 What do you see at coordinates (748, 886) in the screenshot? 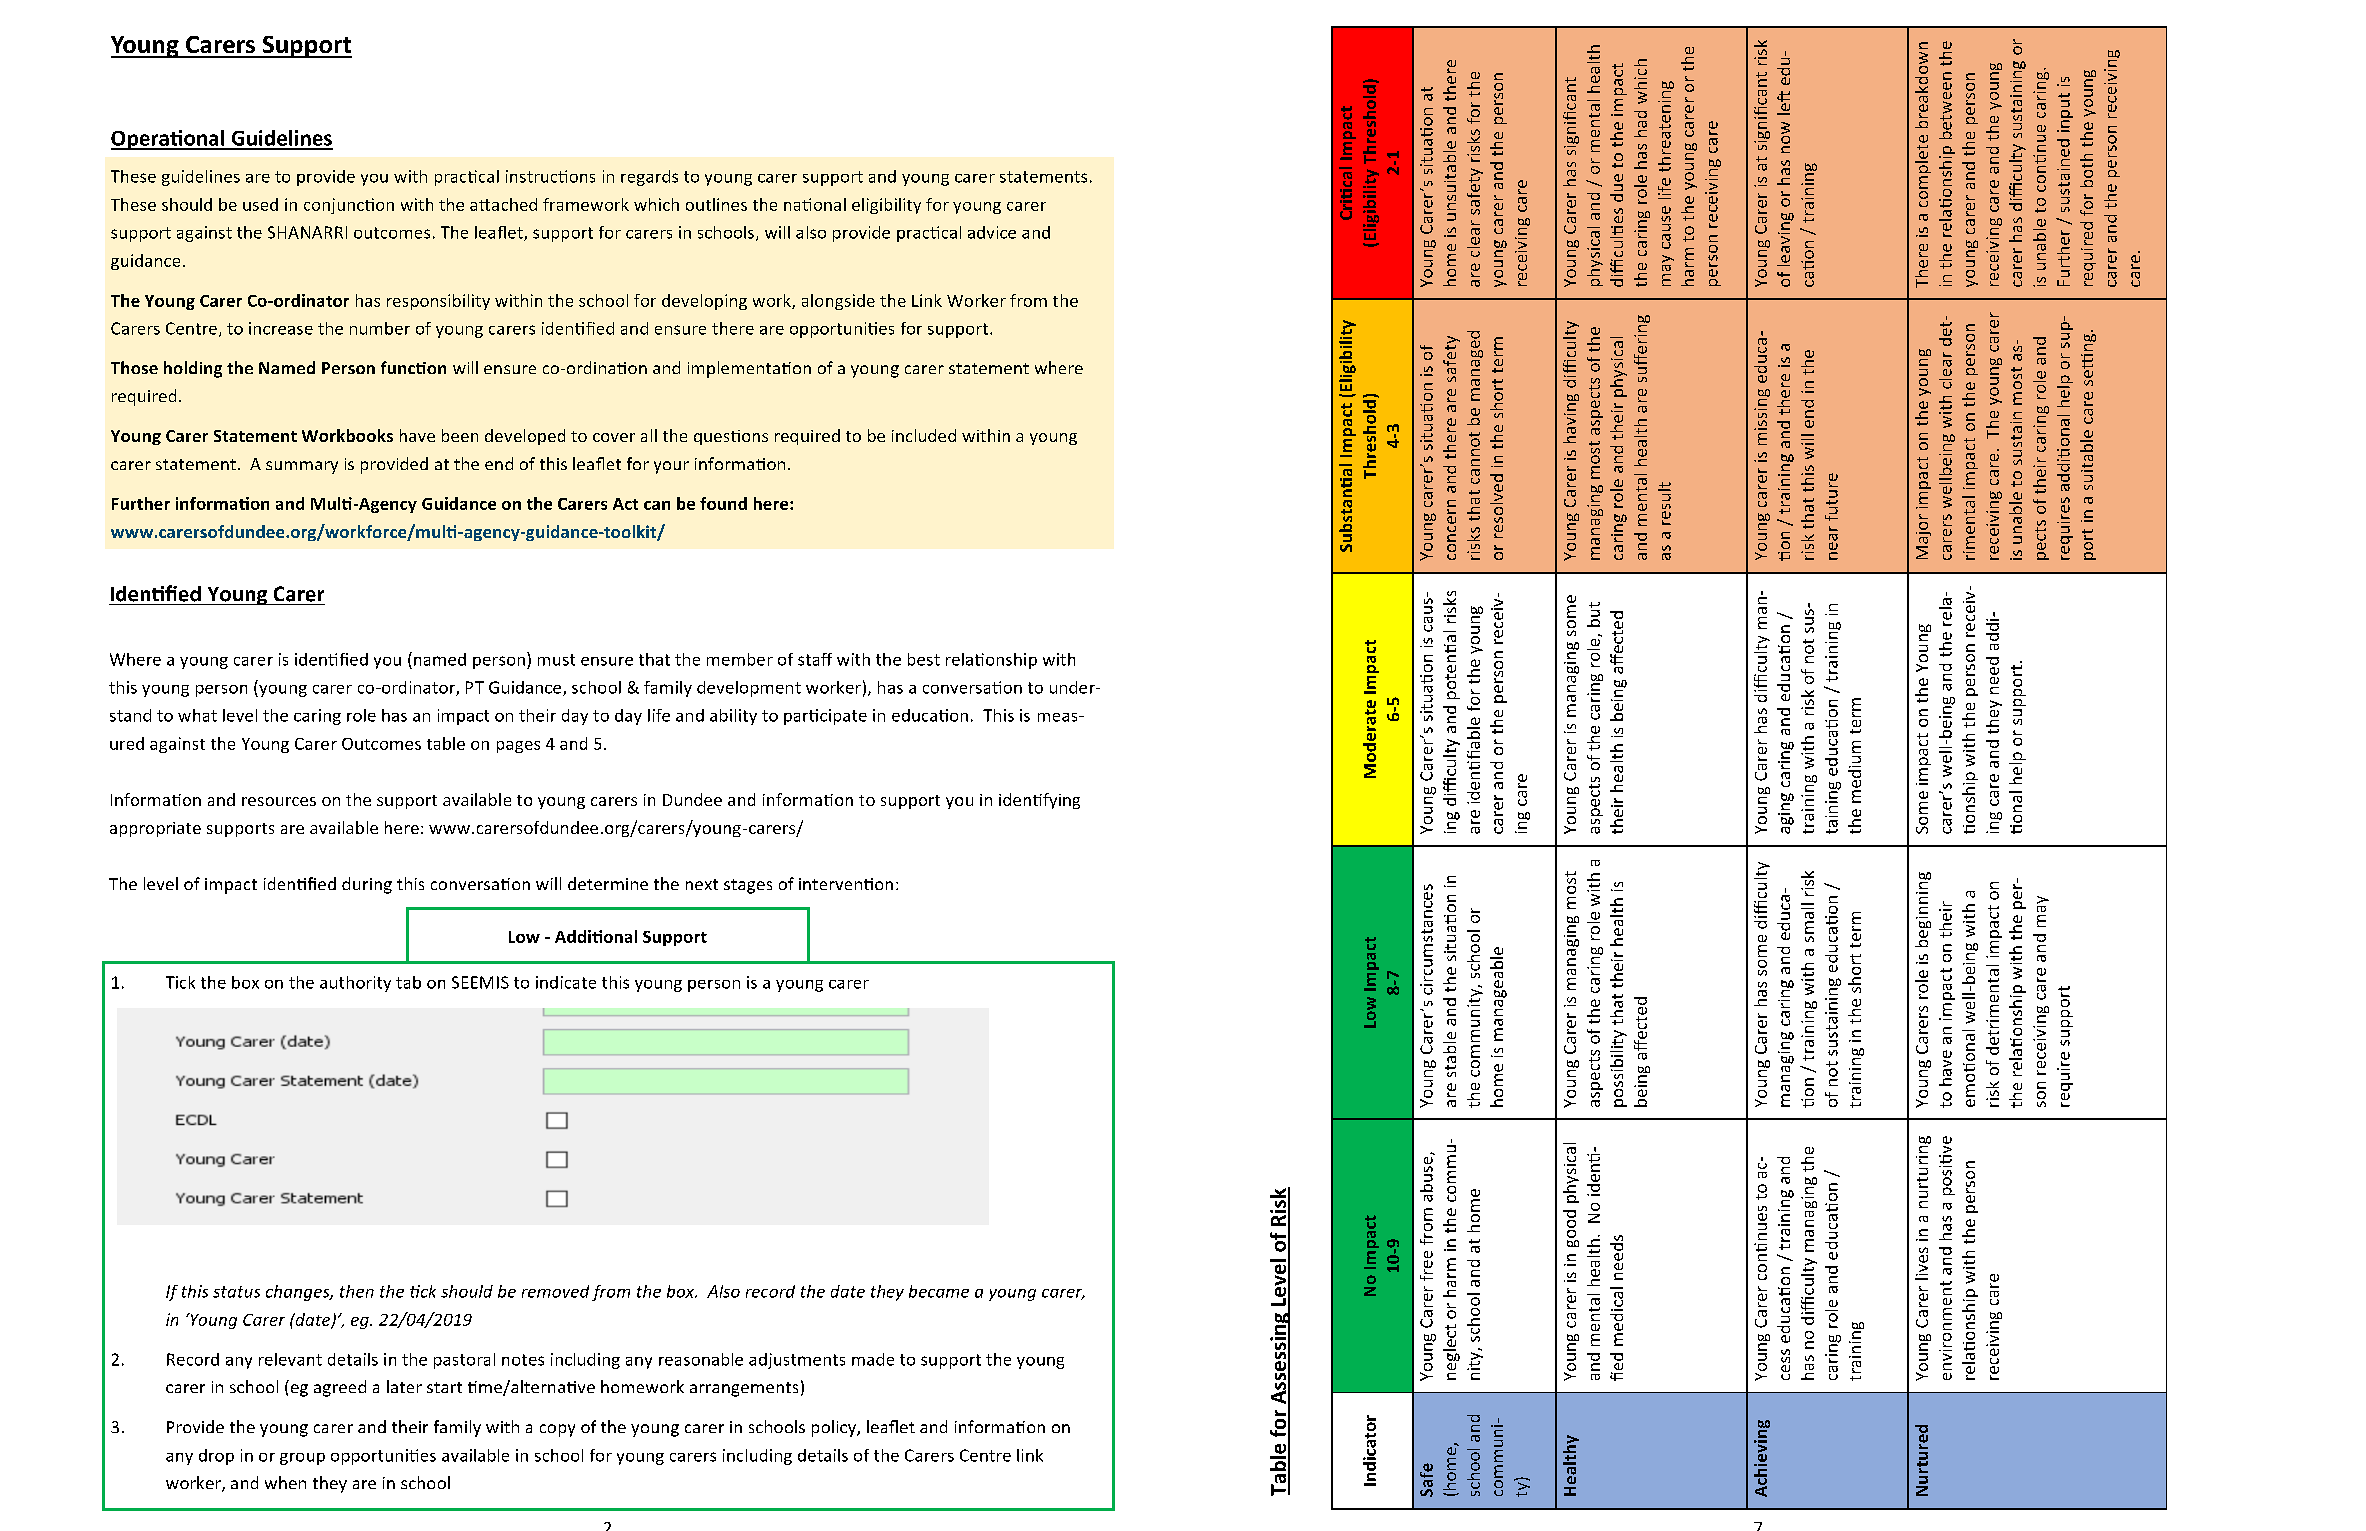
I see `stages` at bounding box center [748, 886].
